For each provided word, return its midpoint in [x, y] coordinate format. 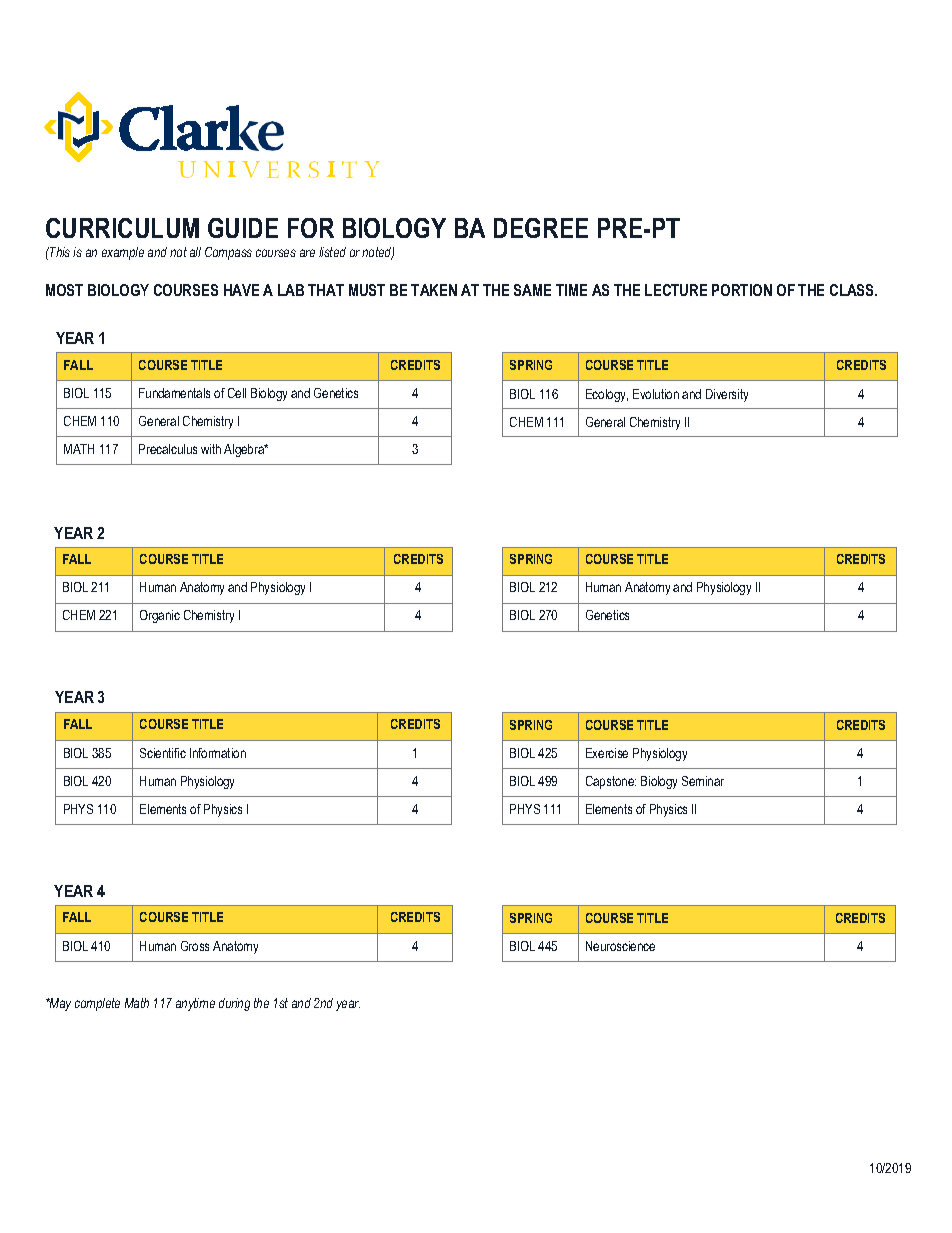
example [123, 253]
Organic [160, 616]
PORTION [742, 290]
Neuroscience [620, 946]
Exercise [607, 753]
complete [97, 1004]
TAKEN [434, 290]
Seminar [703, 781]
